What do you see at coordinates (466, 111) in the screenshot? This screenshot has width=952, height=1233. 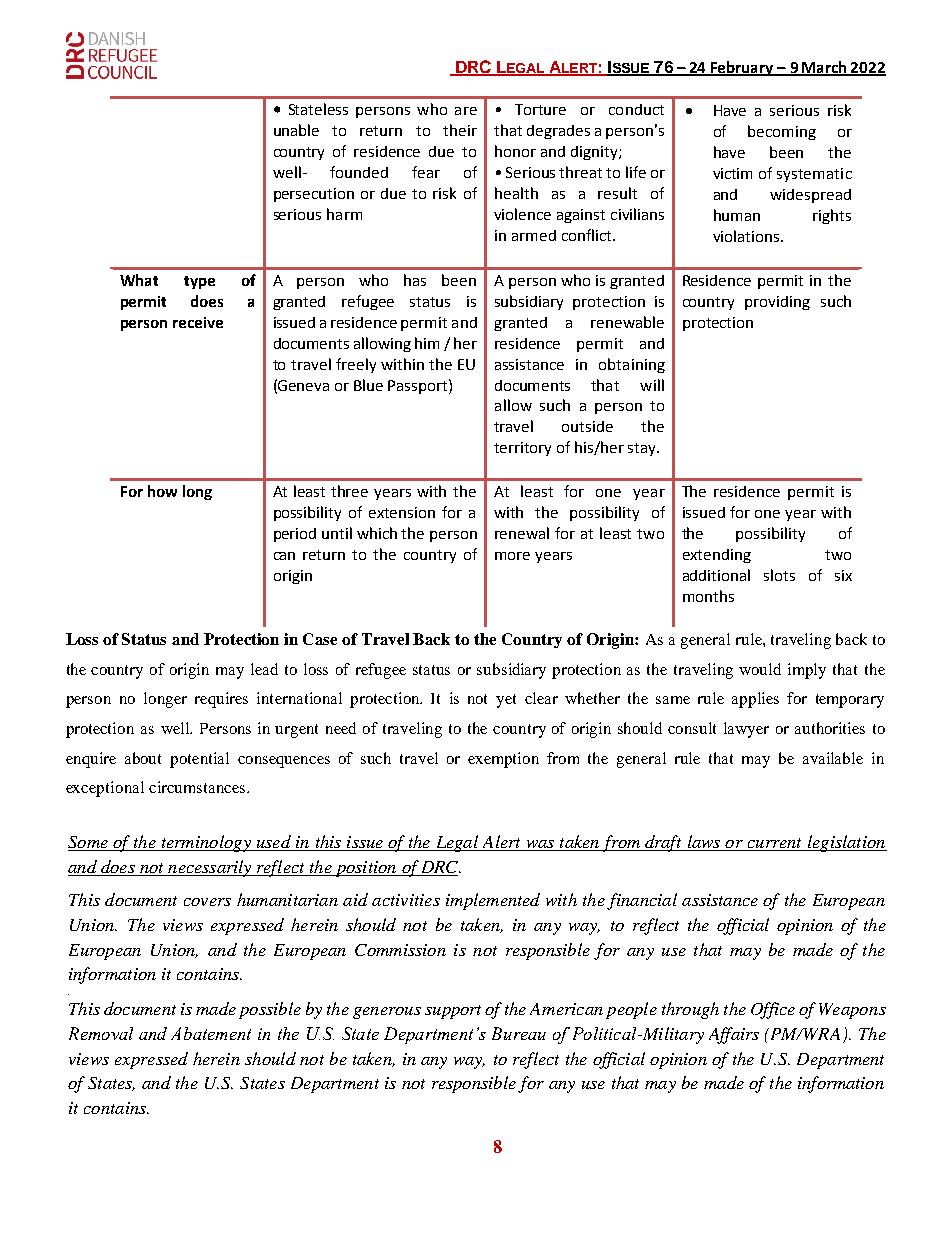 I see `are` at bounding box center [466, 111].
